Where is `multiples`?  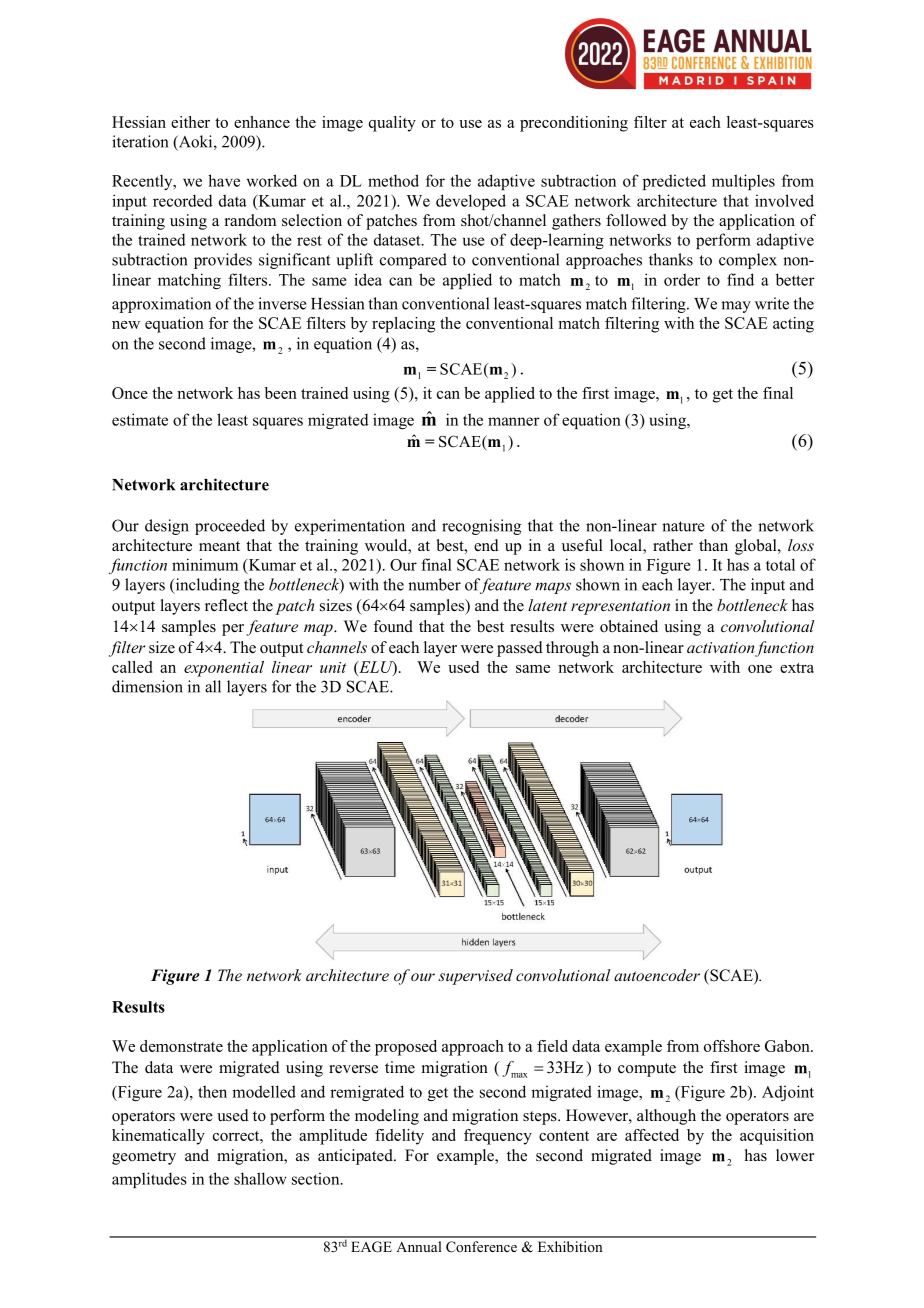
multiples is located at coordinates (743, 182).
